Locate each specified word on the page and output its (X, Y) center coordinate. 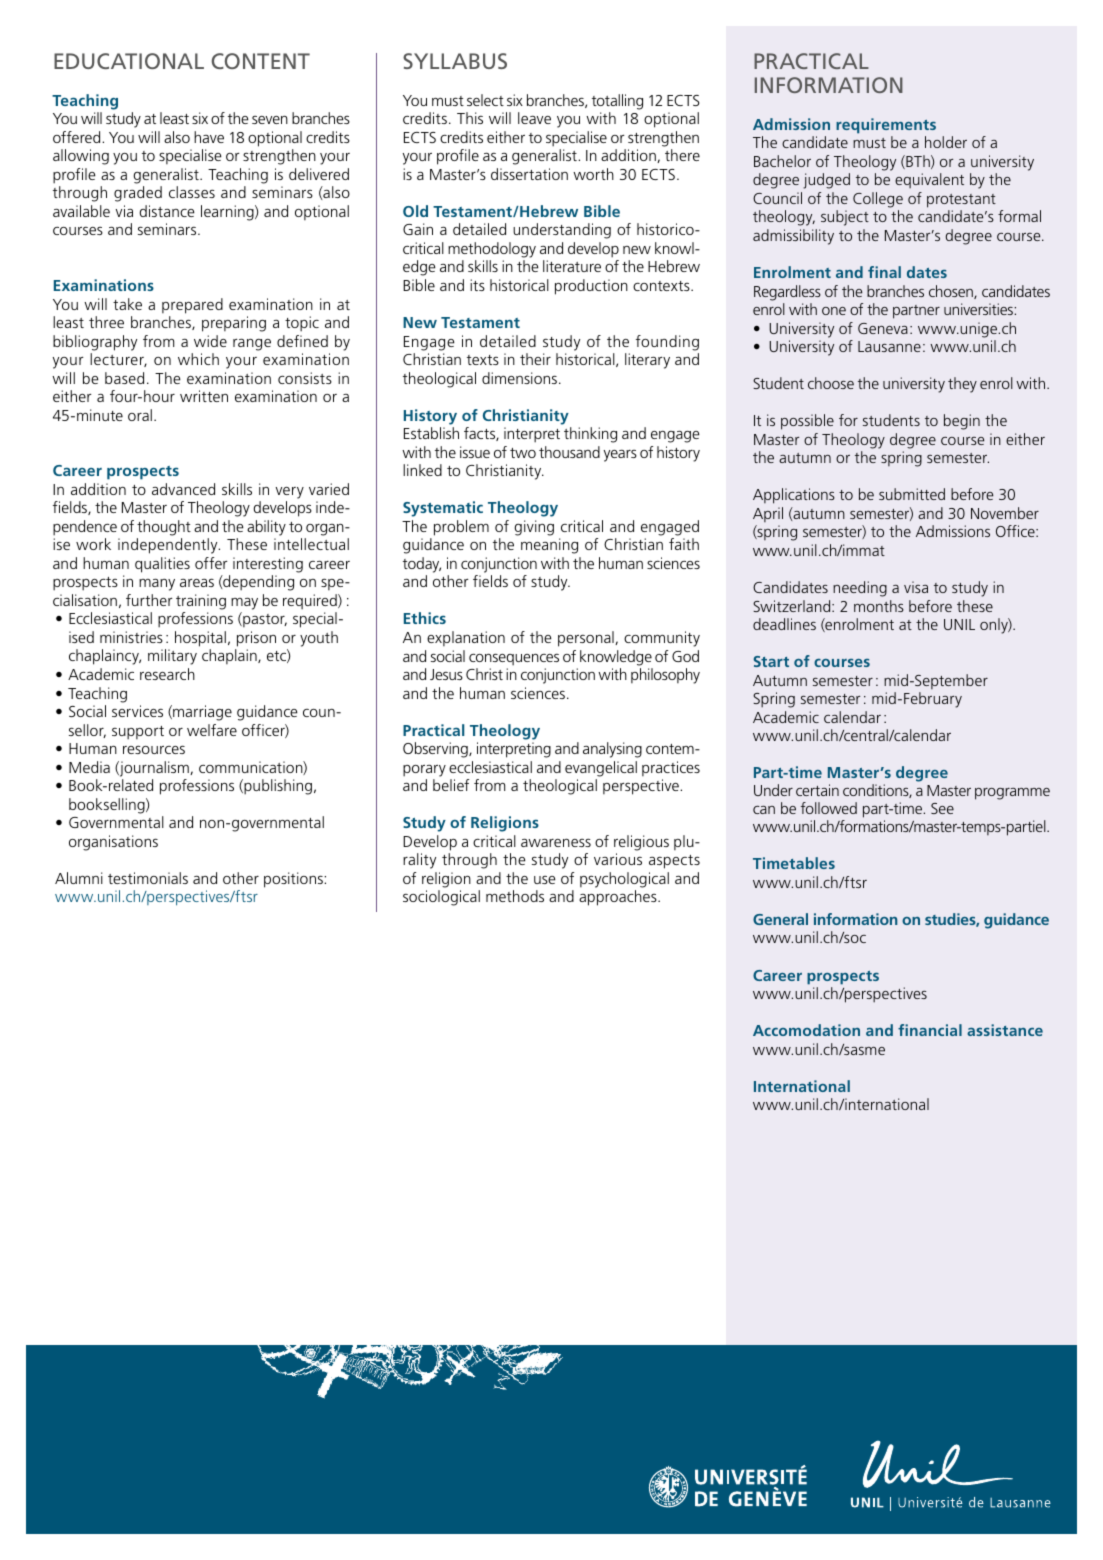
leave (534, 118)
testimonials (148, 878)
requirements (886, 126)
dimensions (521, 378)
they (962, 385)
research (167, 674)
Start (771, 661)
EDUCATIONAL (129, 61)
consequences (514, 659)
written (204, 396)
